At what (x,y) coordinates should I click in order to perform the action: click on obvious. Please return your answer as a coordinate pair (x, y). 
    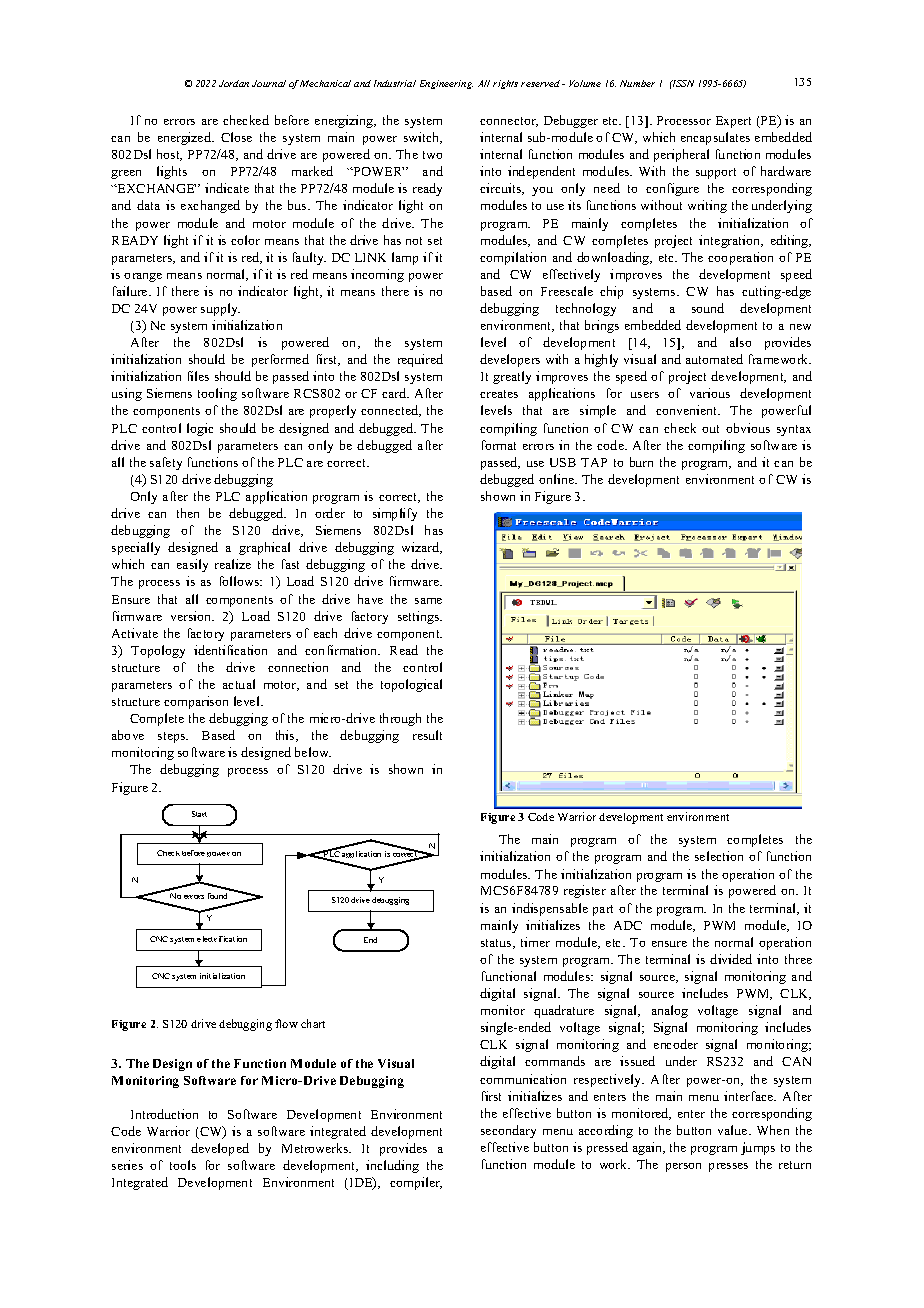
    Looking at the image, I should click on (748, 428).
